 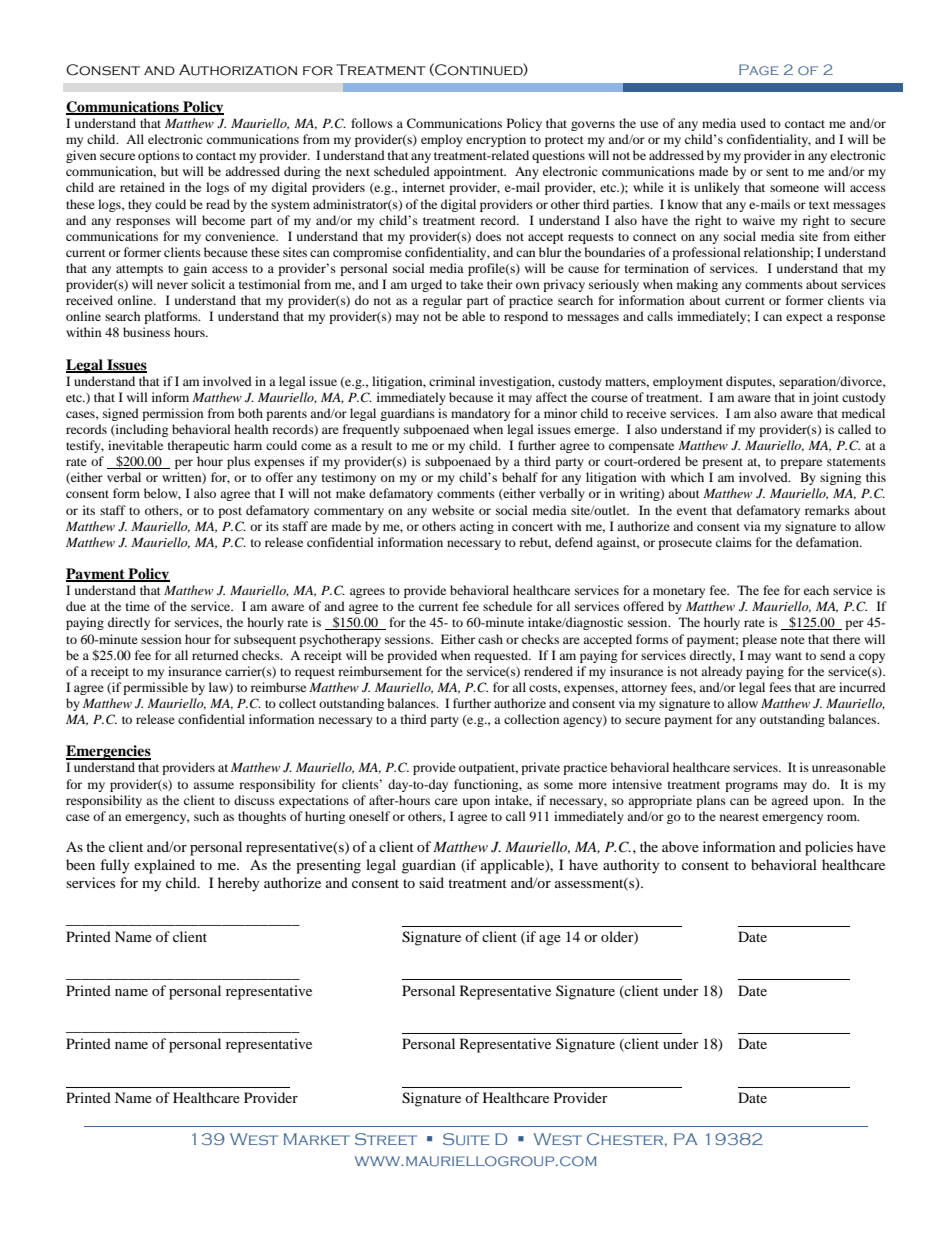 What do you see at coordinates (825, 398) in the page?
I see `joint` at bounding box center [825, 398].
